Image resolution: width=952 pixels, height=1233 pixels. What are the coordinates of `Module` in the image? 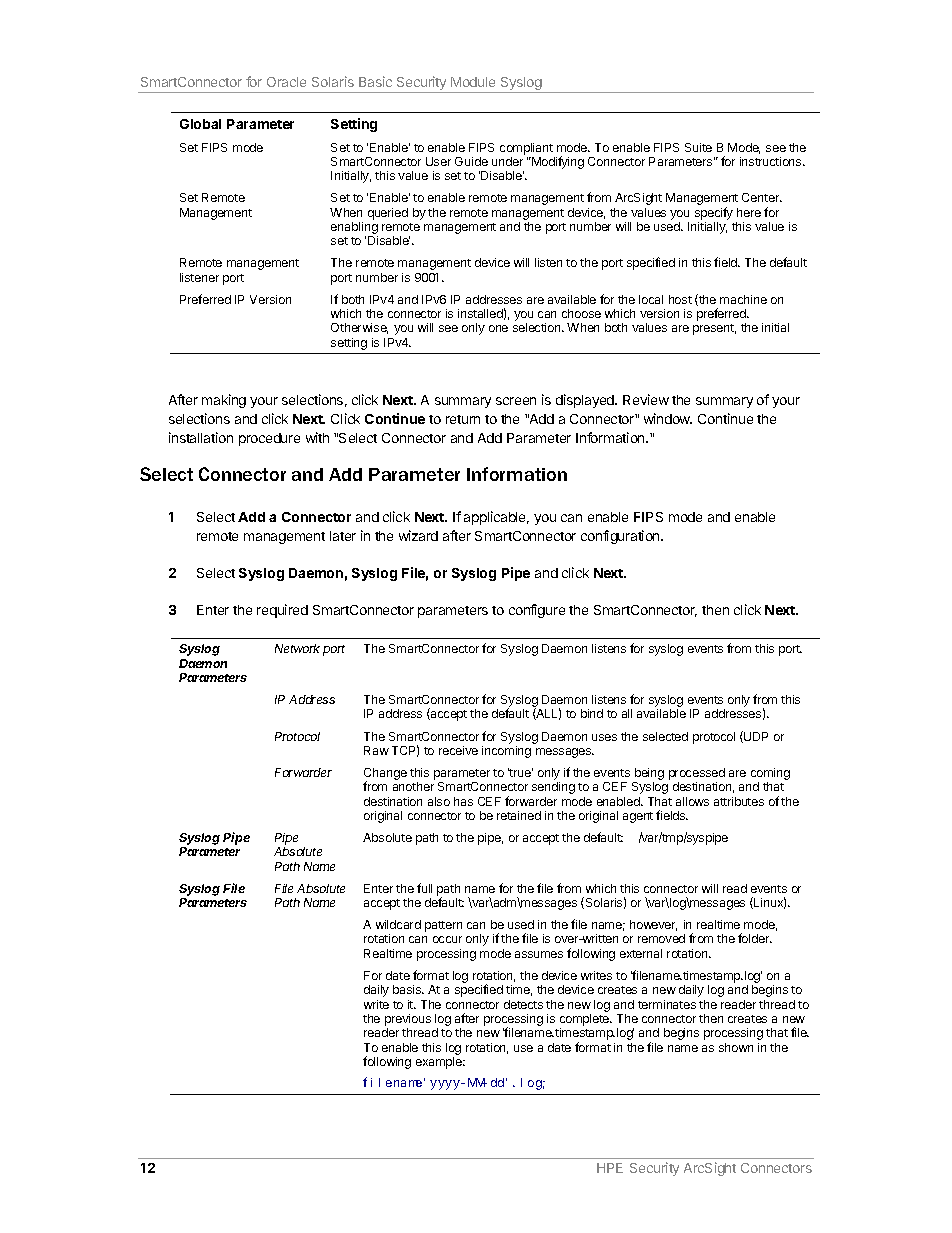 It's located at (473, 82).
